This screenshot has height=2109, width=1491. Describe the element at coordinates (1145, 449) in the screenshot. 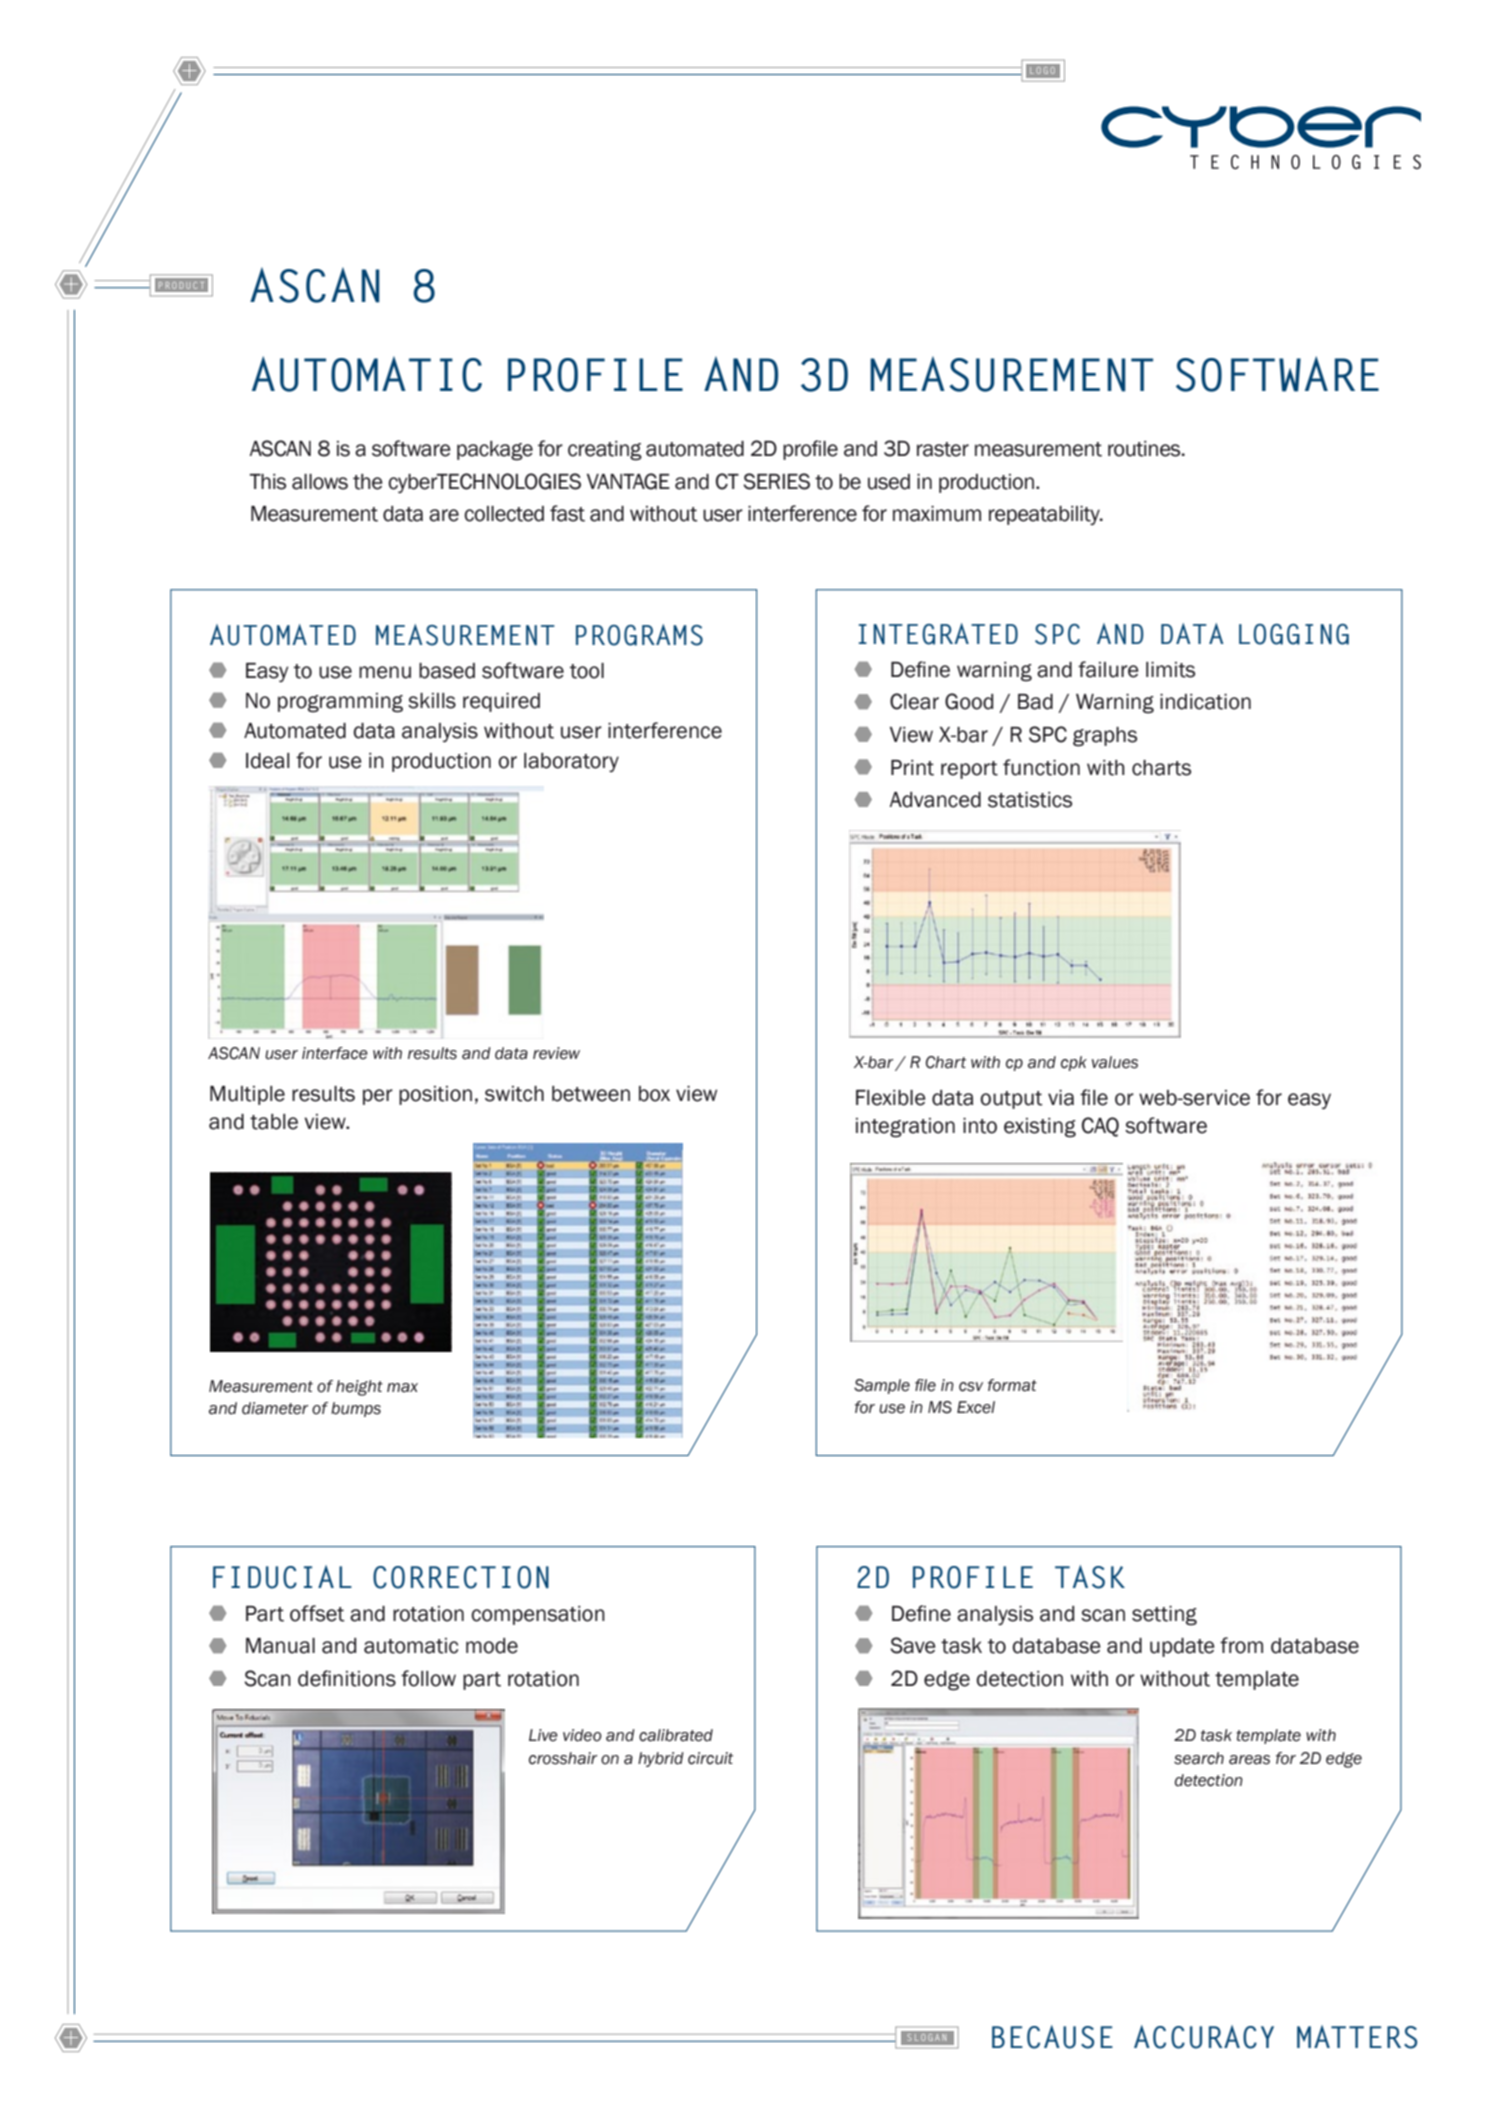

I see `routines` at that location.
